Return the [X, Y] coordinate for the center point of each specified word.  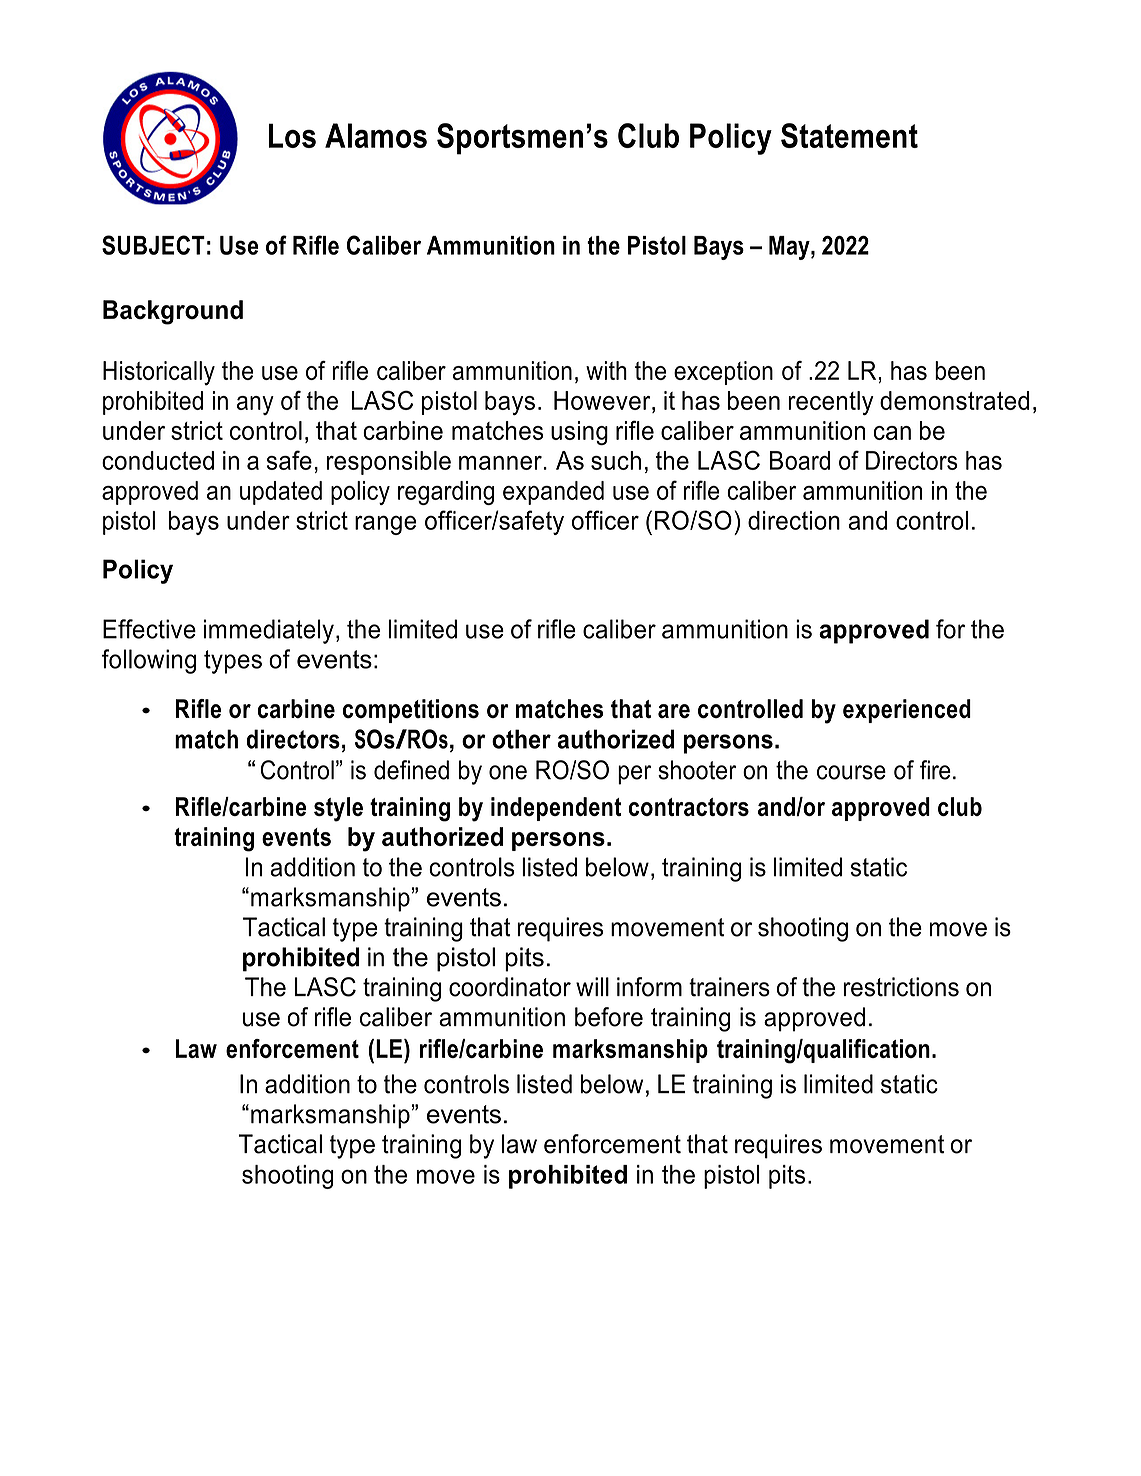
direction [794, 520]
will [592, 986]
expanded [553, 493]
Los [292, 135]
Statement [849, 135]
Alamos [376, 135]
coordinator [510, 987]
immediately [269, 631]
